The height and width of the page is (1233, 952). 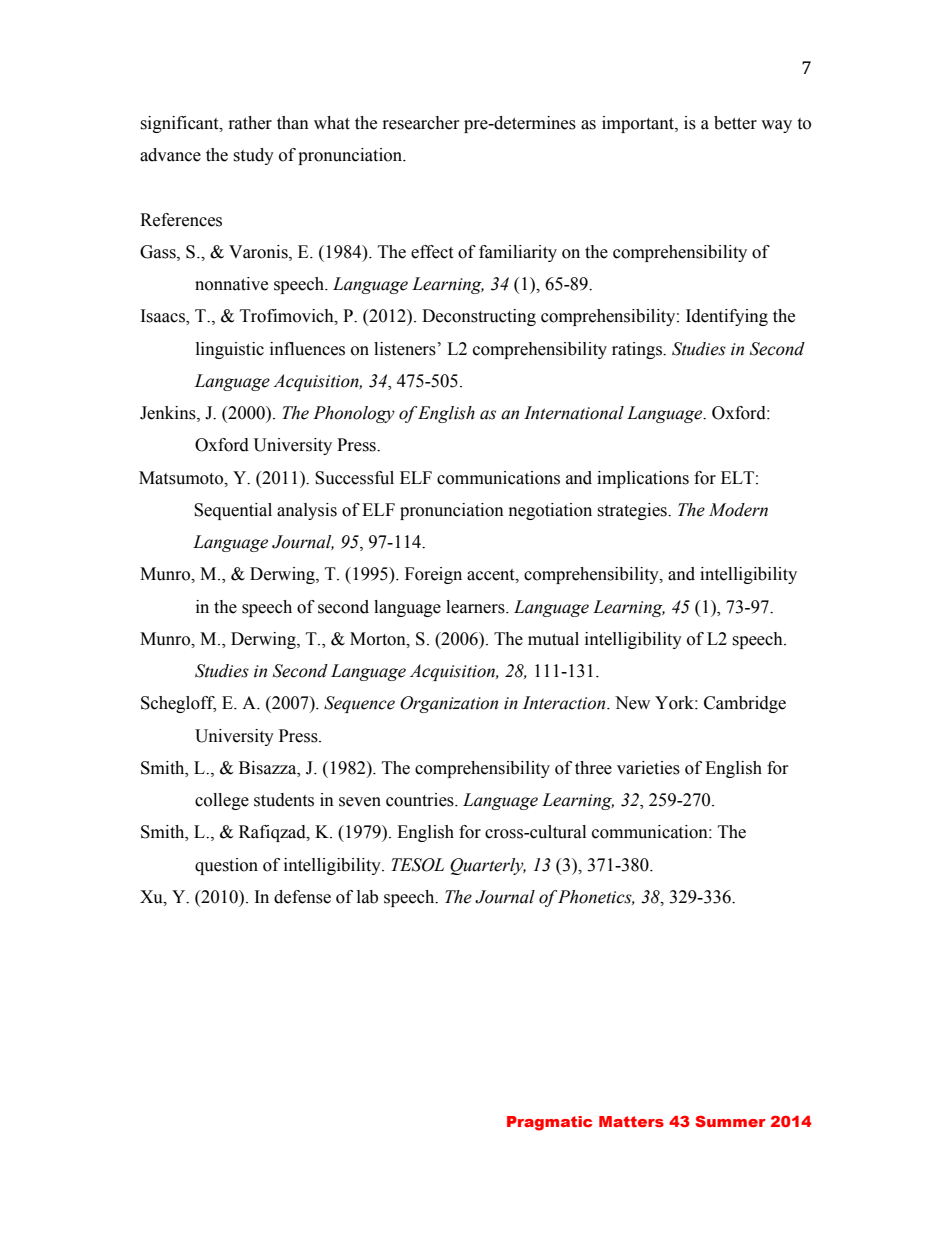 What do you see at coordinates (476, 607) in the page?
I see `learners` at bounding box center [476, 607].
